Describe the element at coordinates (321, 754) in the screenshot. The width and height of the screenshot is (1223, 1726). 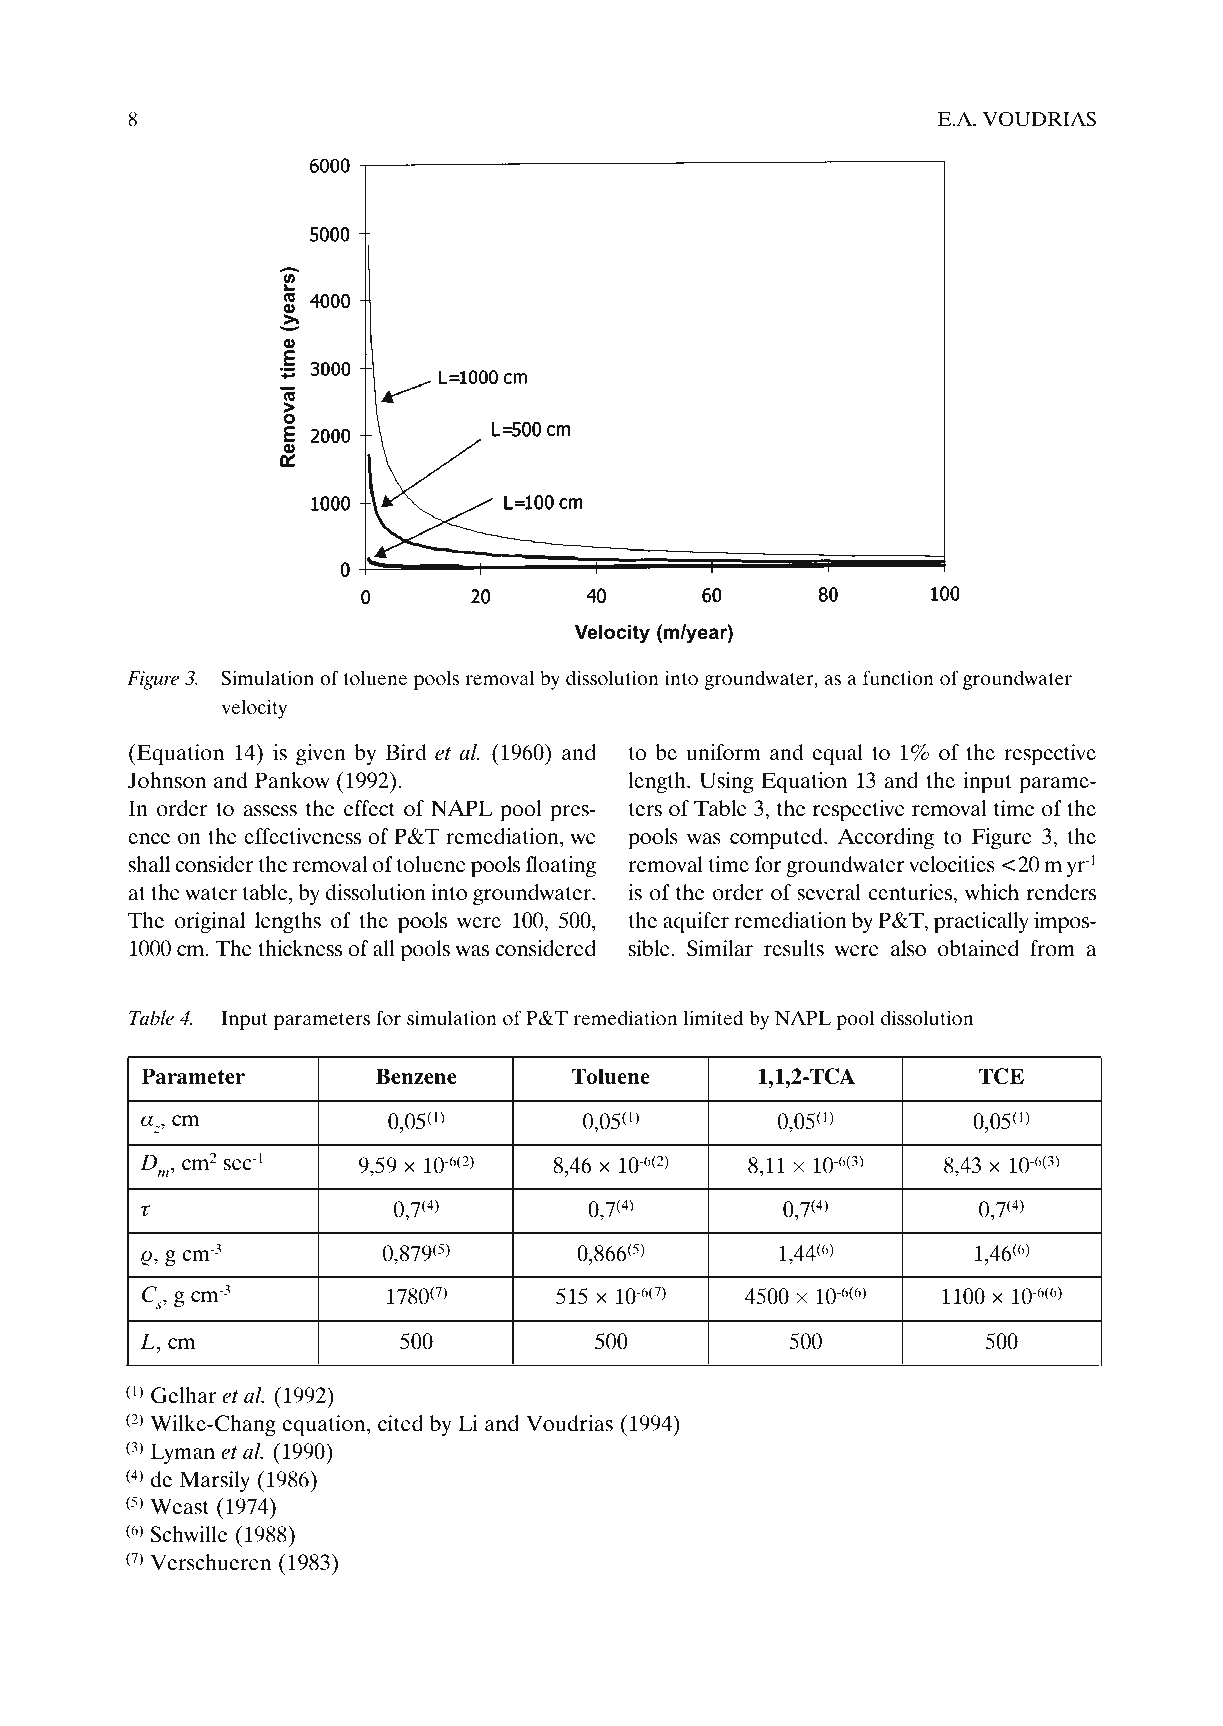
I see `given` at that location.
